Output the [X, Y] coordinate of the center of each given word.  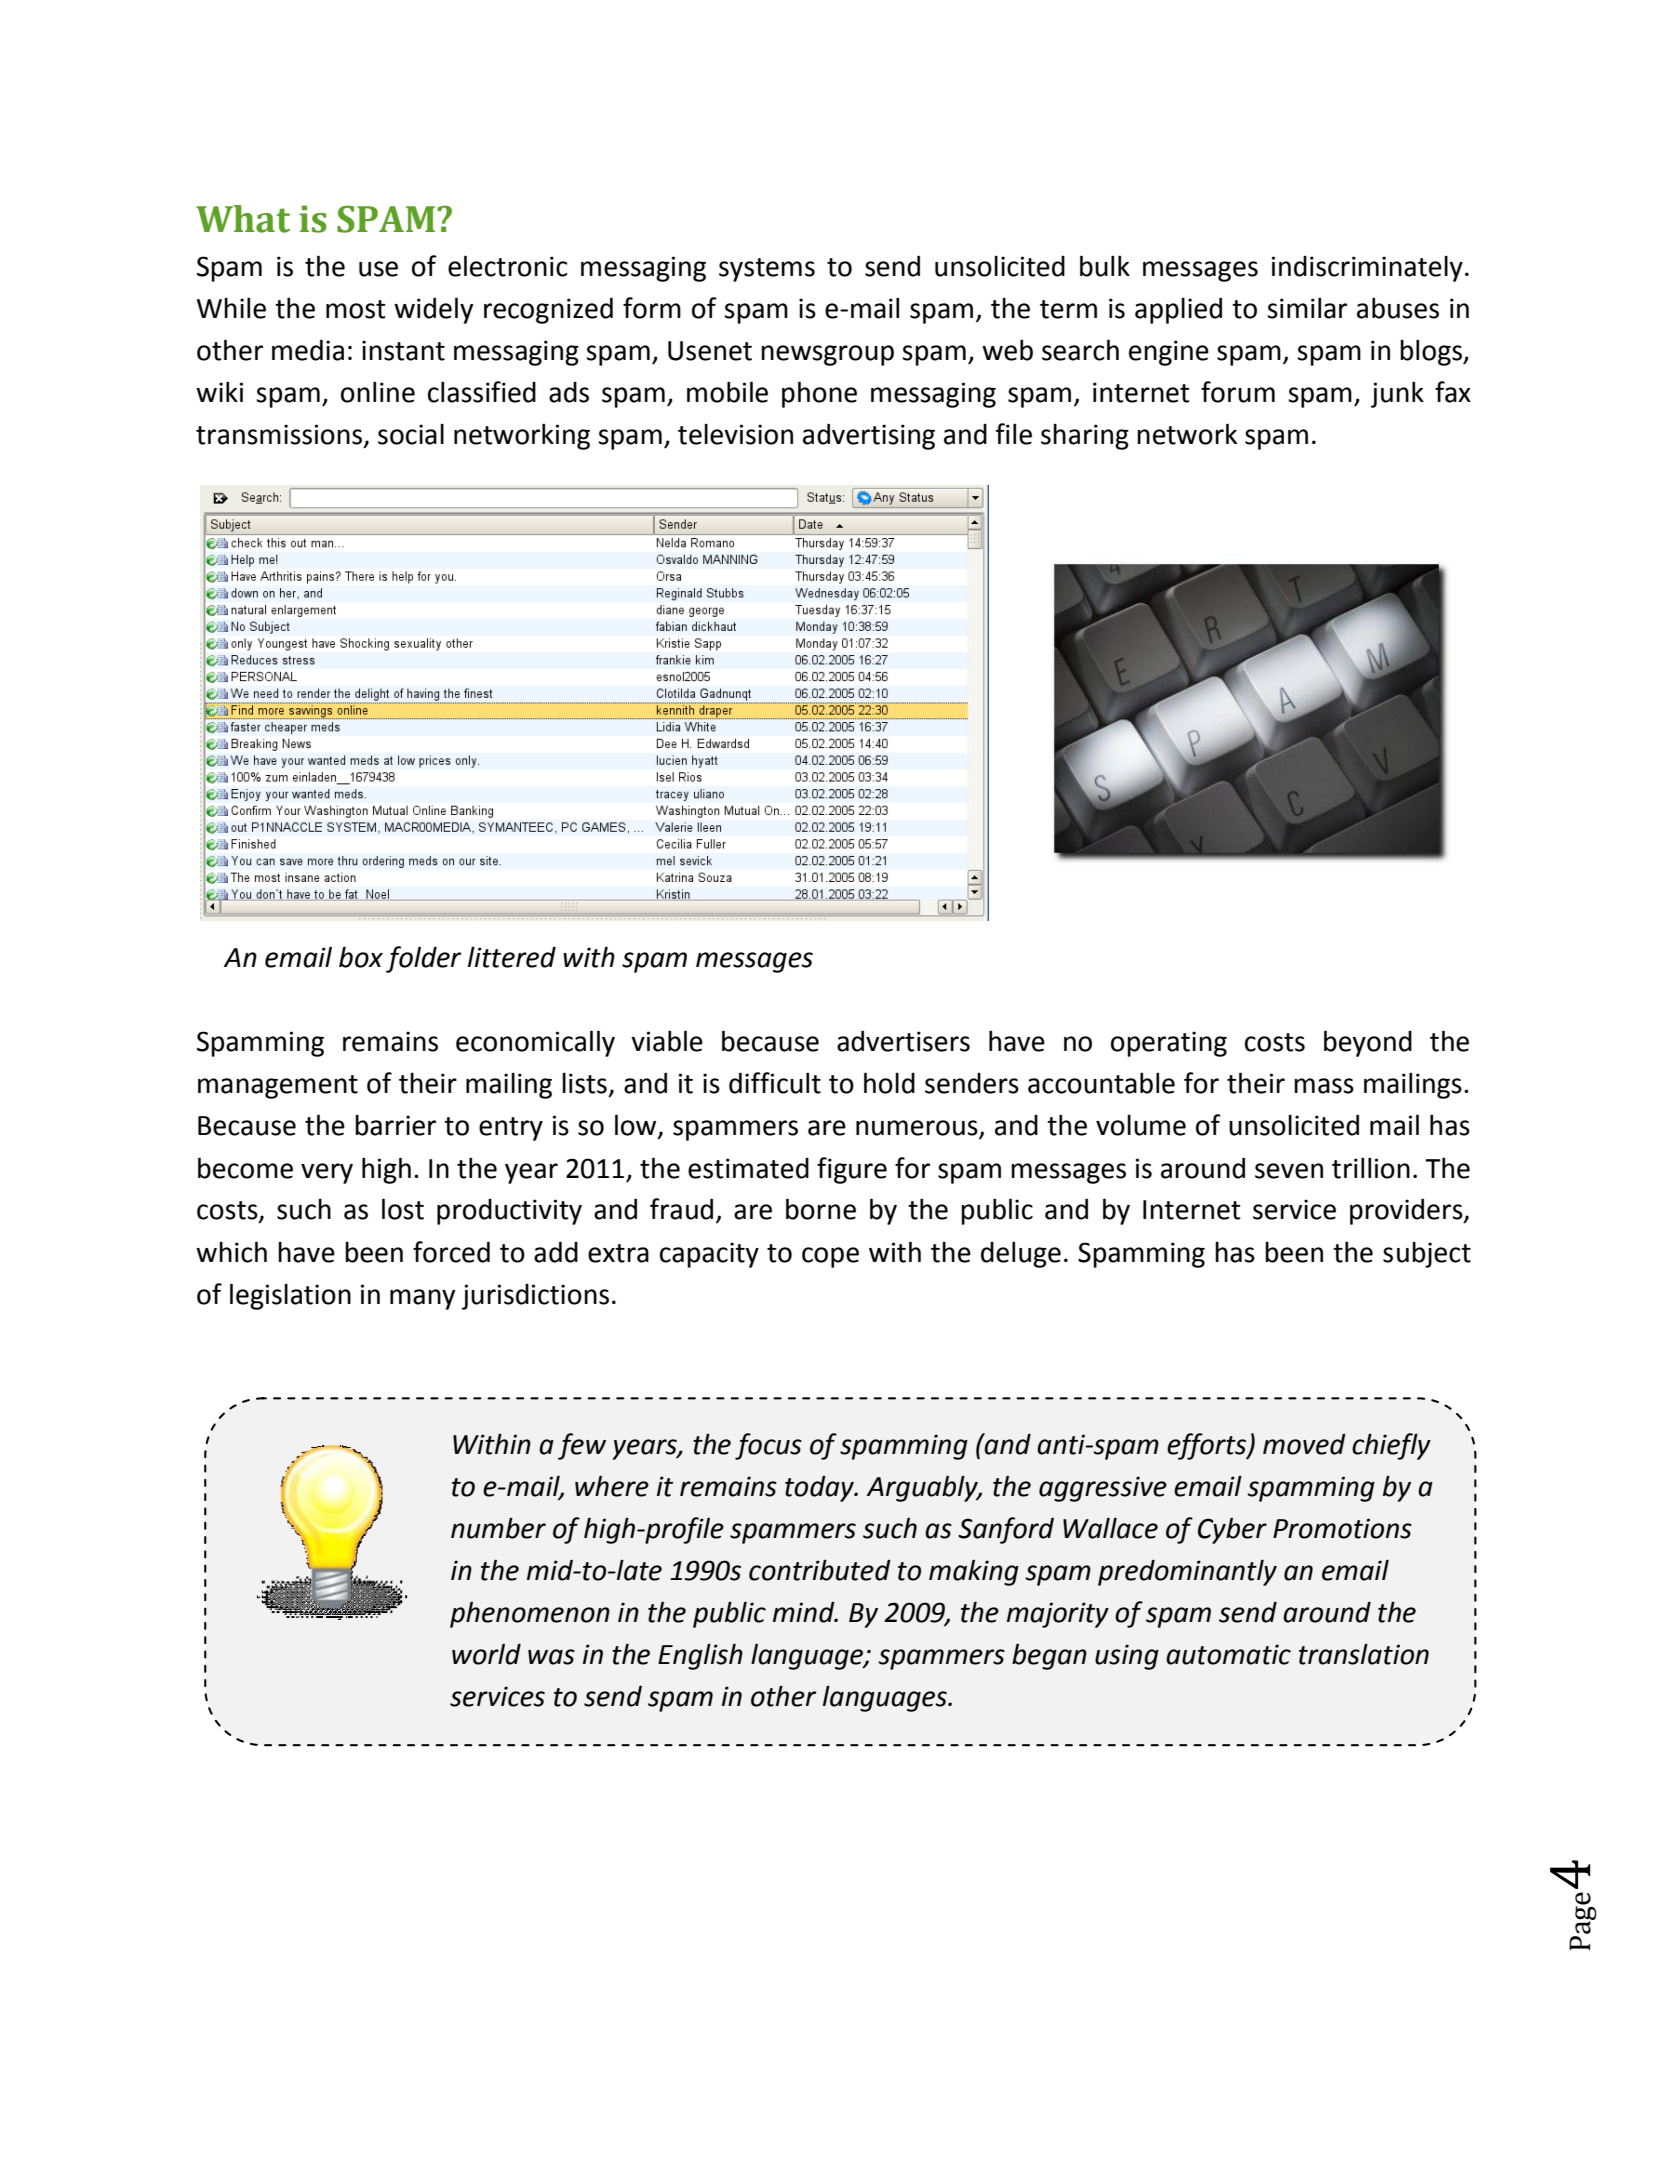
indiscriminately [1367, 269]
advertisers [903, 1041]
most [356, 309]
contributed [820, 1570]
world [486, 1654]
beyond [1368, 1043]
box [361, 957]
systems [767, 270]
